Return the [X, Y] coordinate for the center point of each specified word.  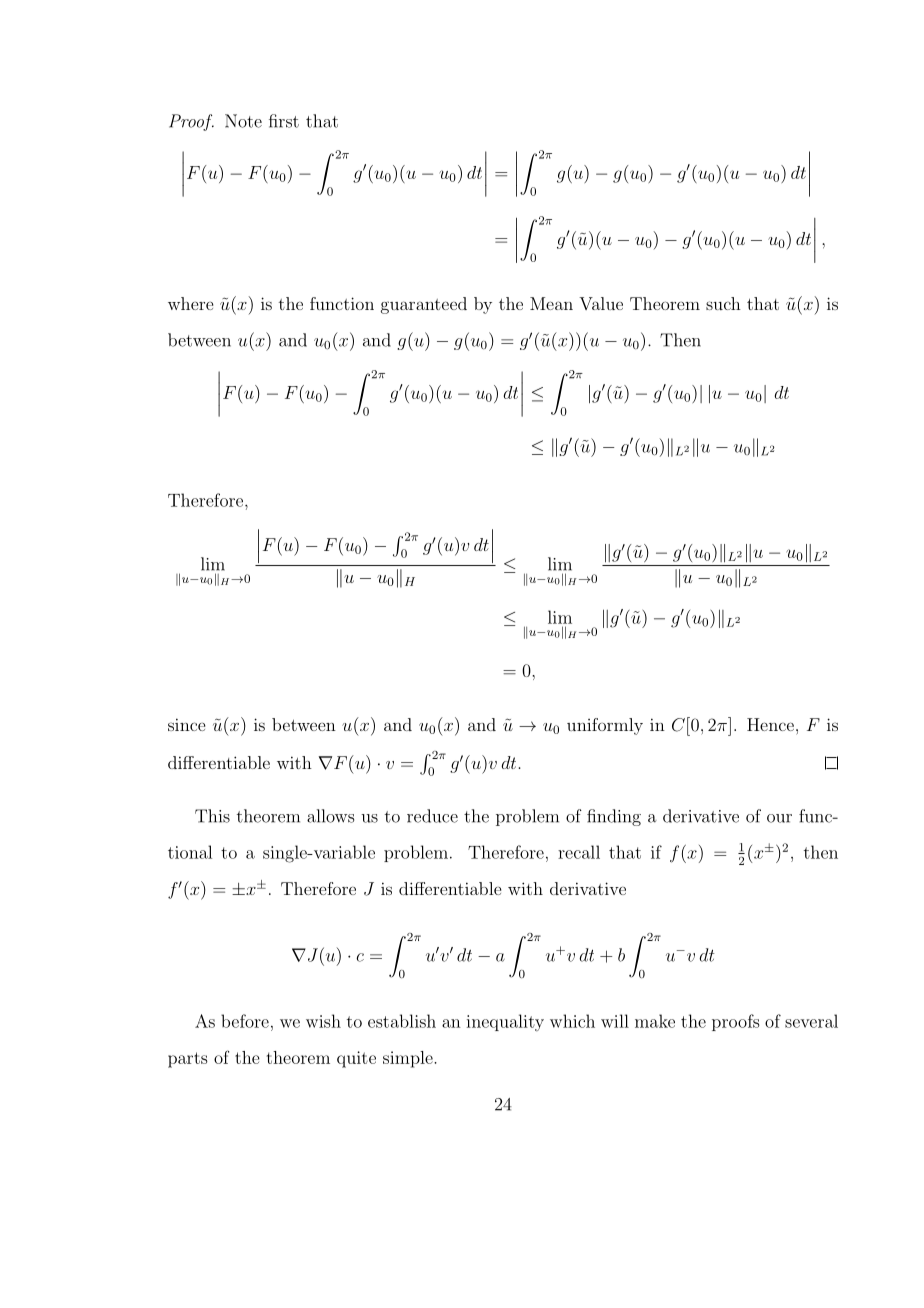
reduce [432, 816]
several [811, 1021]
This [212, 816]
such [723, 303]
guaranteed [424, 305]
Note [243, 121]
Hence [770, 724]
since [186, 724]
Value [601, 303]
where [190, 303]
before [245, 1021]
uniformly [605, 726]
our [779, 818]
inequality [505, 1022]
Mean [551, 303]
